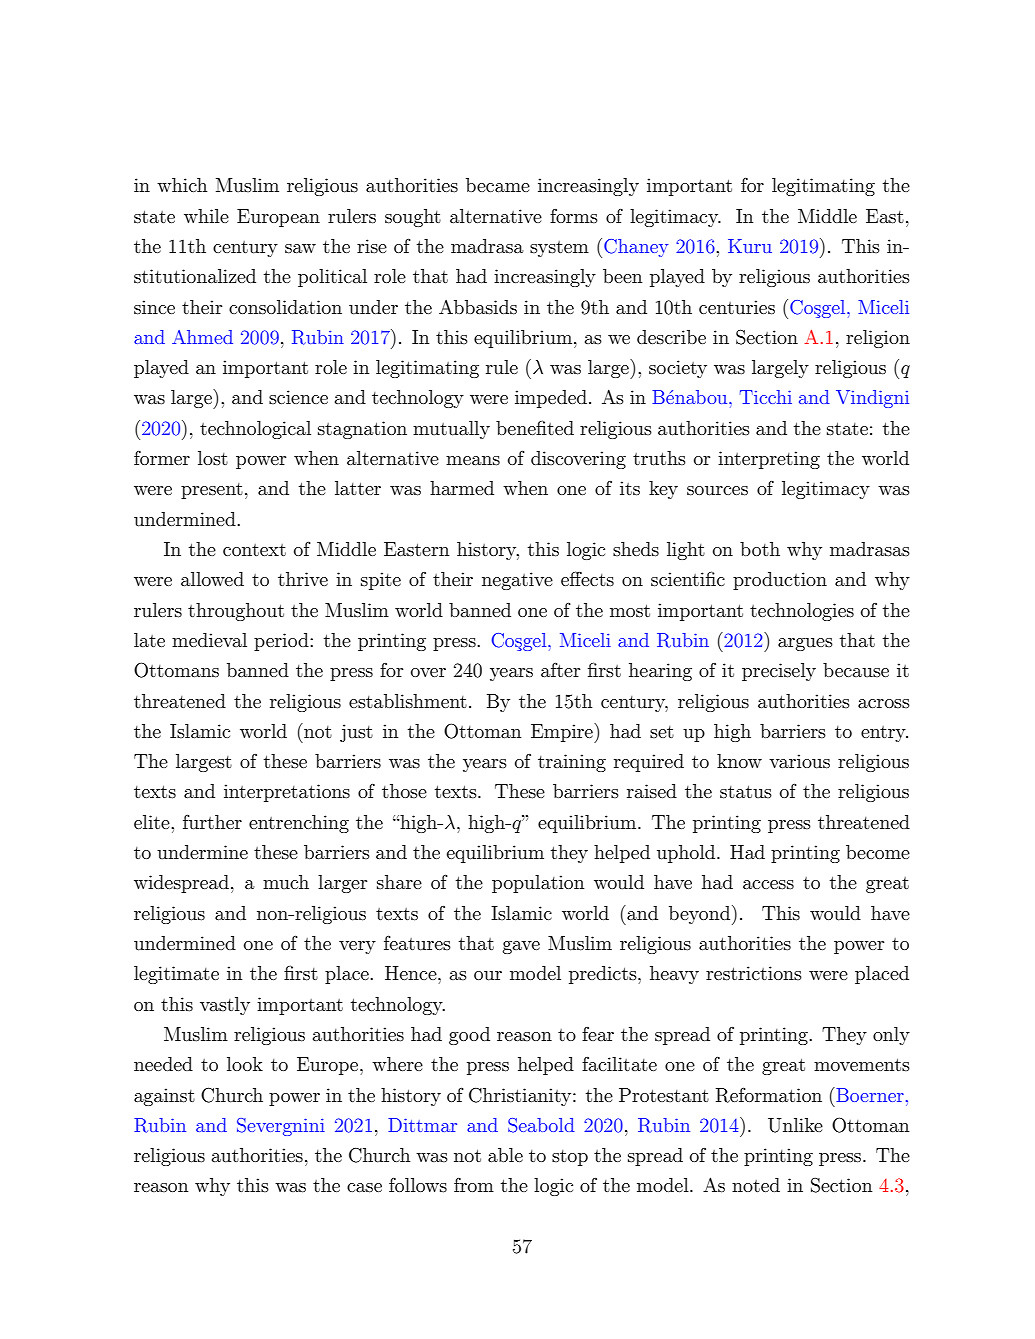  Describe the element at coordinates (750, 246) in the screenshot. I see `Kuru` at that location.
